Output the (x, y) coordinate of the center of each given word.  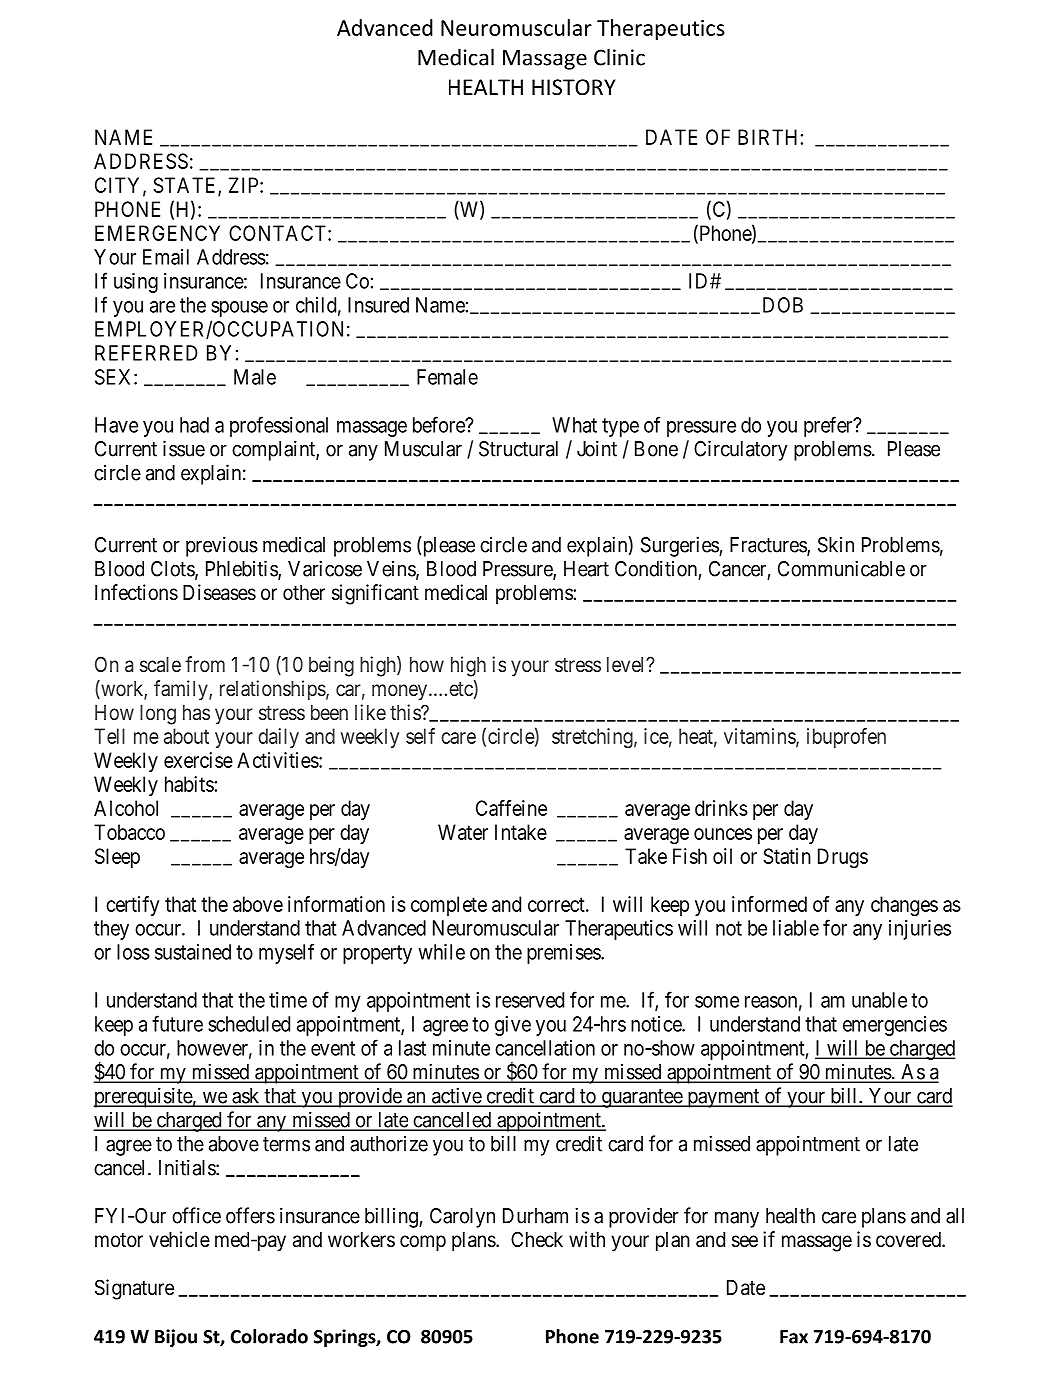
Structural (518, 449)
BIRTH (769, 137)
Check (537, 1239)
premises (564, 954)
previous (222, 546)
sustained (193, 952)
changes (904, 906)
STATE (186, 186)
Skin (836, 545)
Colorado (269, 1336)
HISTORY (574, 87)
